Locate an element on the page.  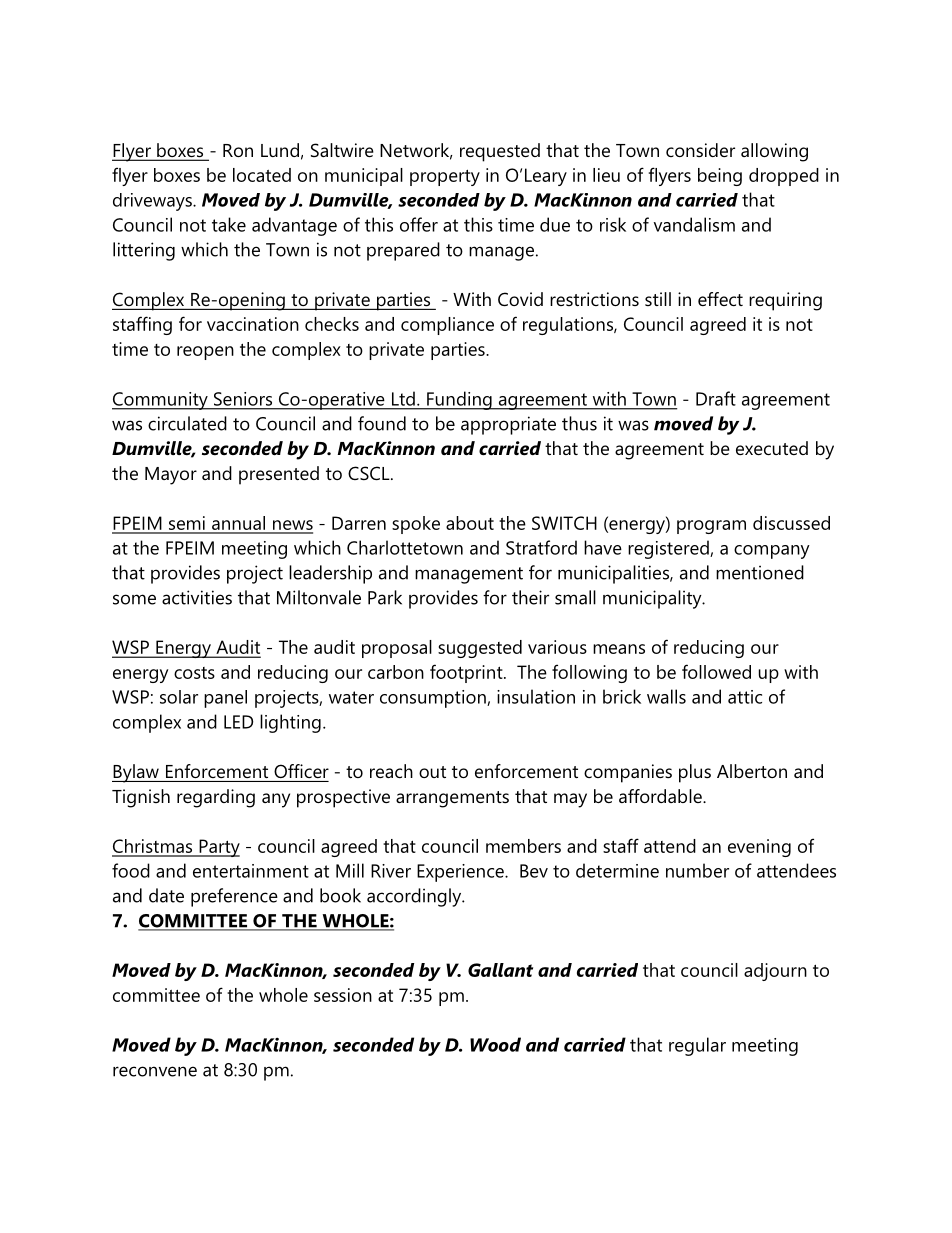
reconvene is located at coordinates (155, 1071).
